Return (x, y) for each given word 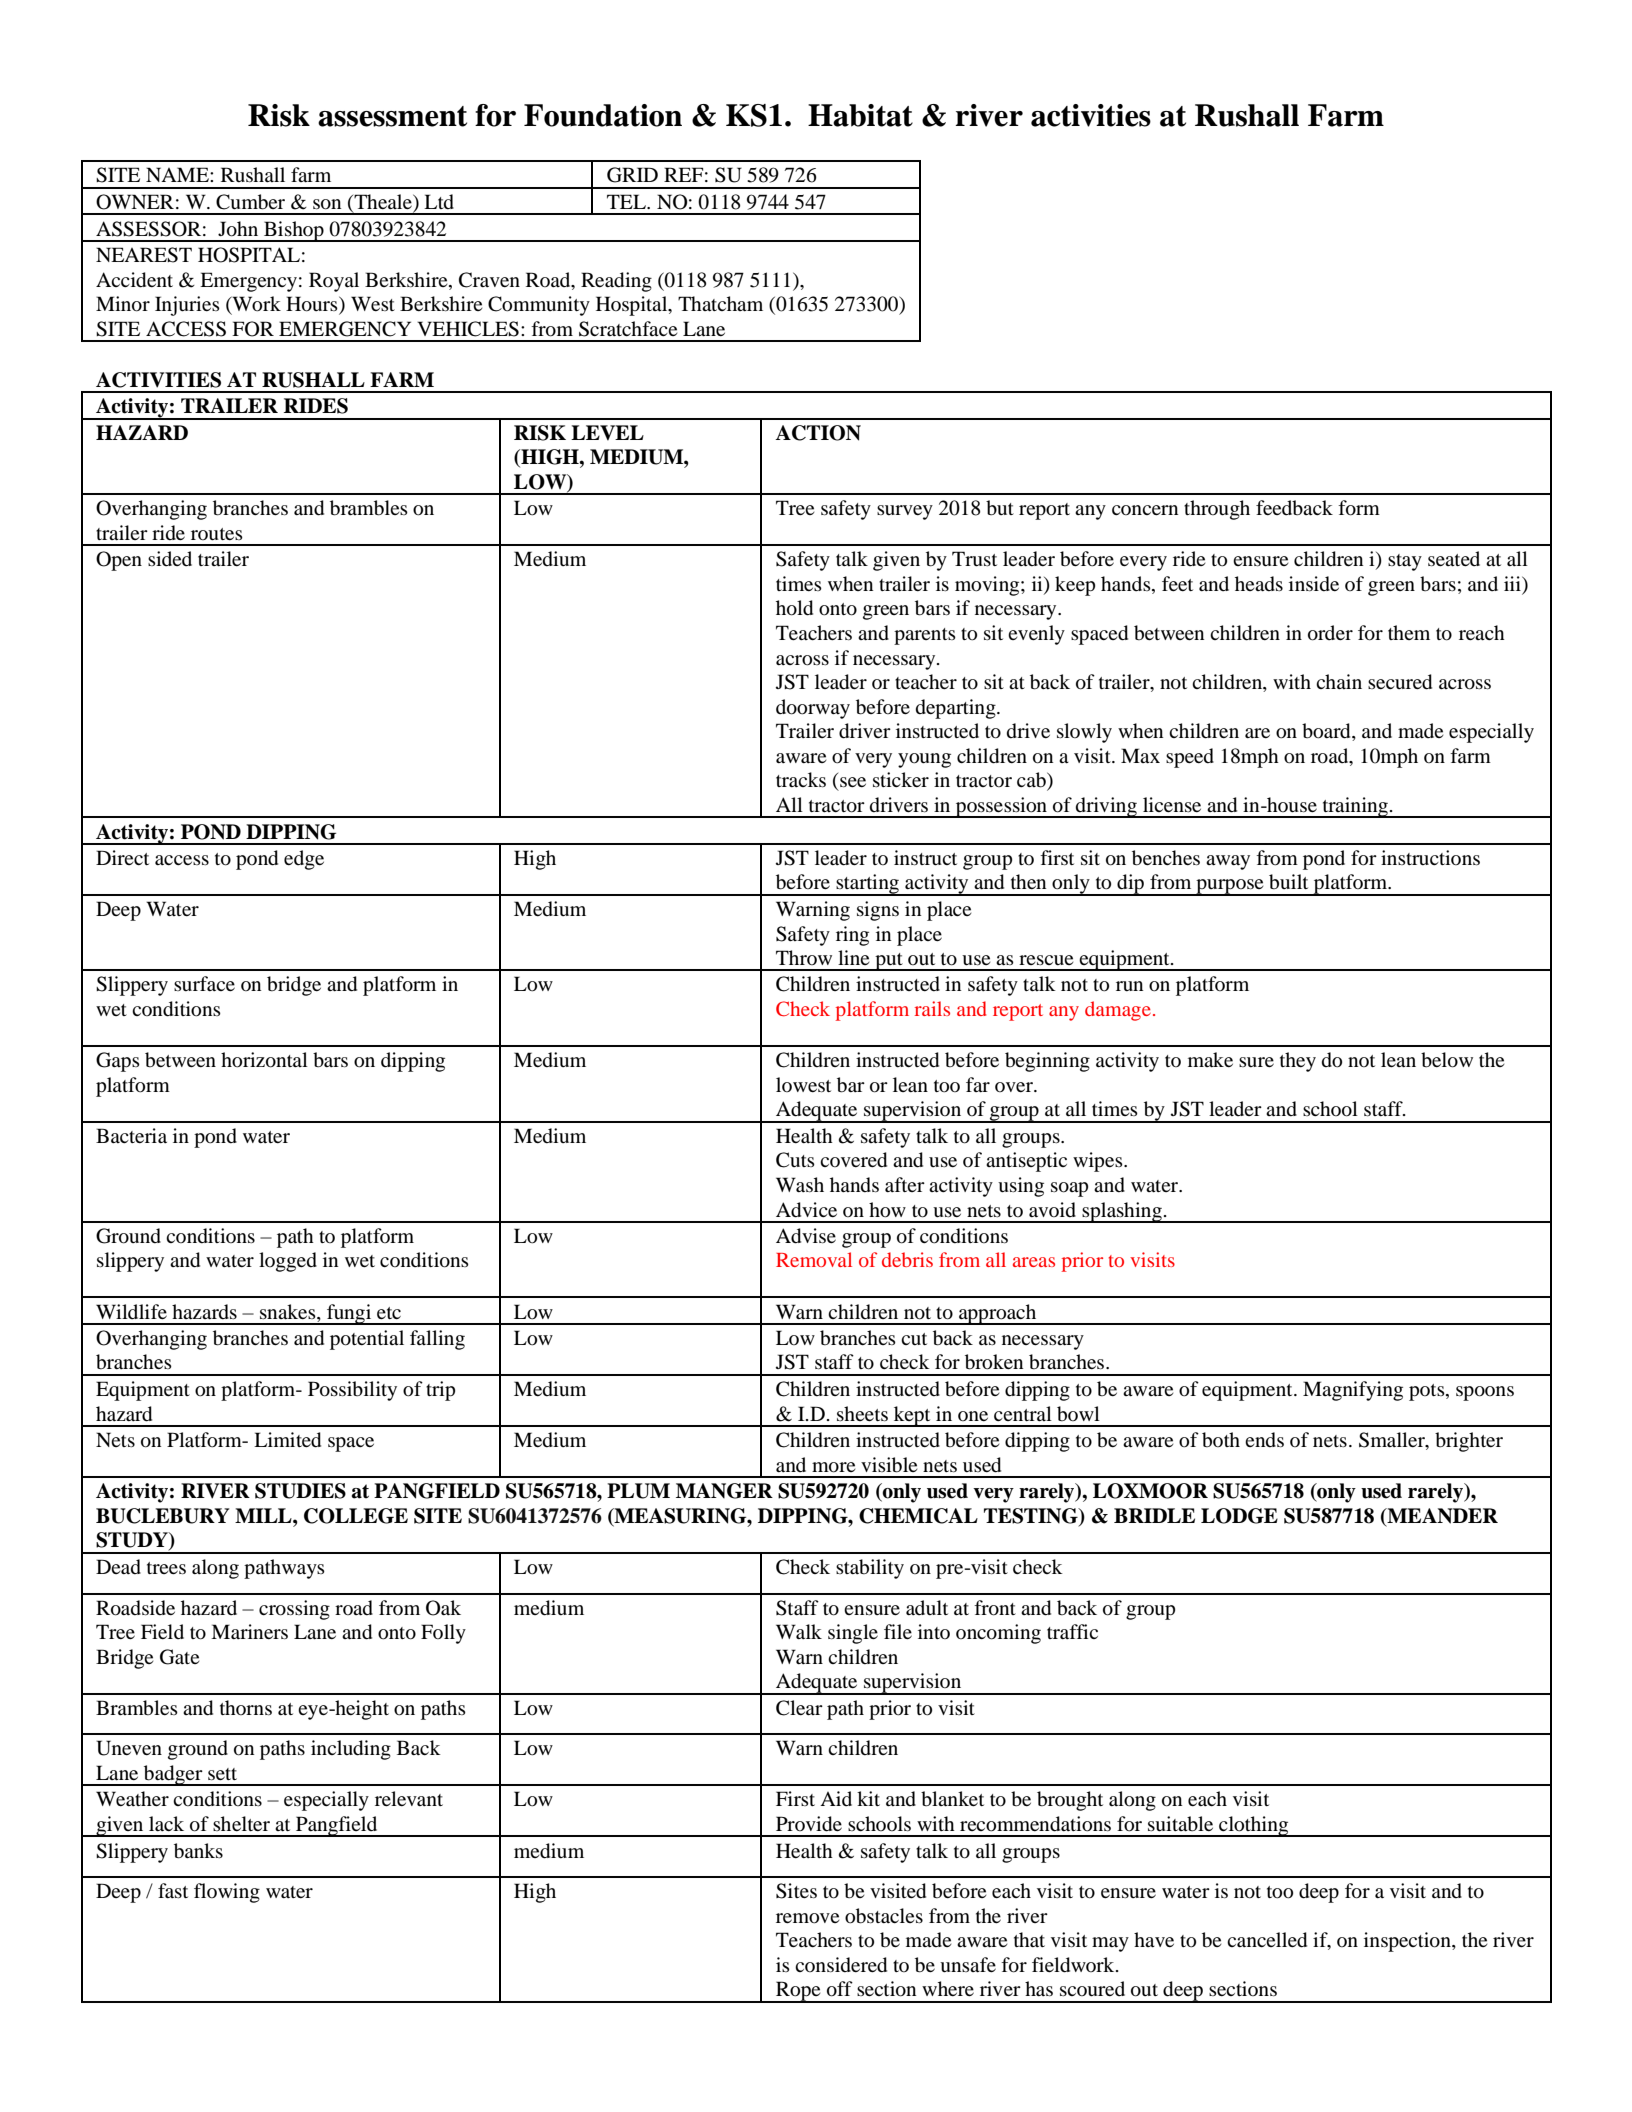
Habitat (860, 115)
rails (932, 1008)
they (1298, 1062)
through (1217, 510)
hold (794, 608)
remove (807, 1918)
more (833, 1467)
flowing (227, 1893)
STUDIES (300, 1491)
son (327, 204)
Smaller (1393, 1441)
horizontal (264, 1060)
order (1330, 633)
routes (217, 534)
